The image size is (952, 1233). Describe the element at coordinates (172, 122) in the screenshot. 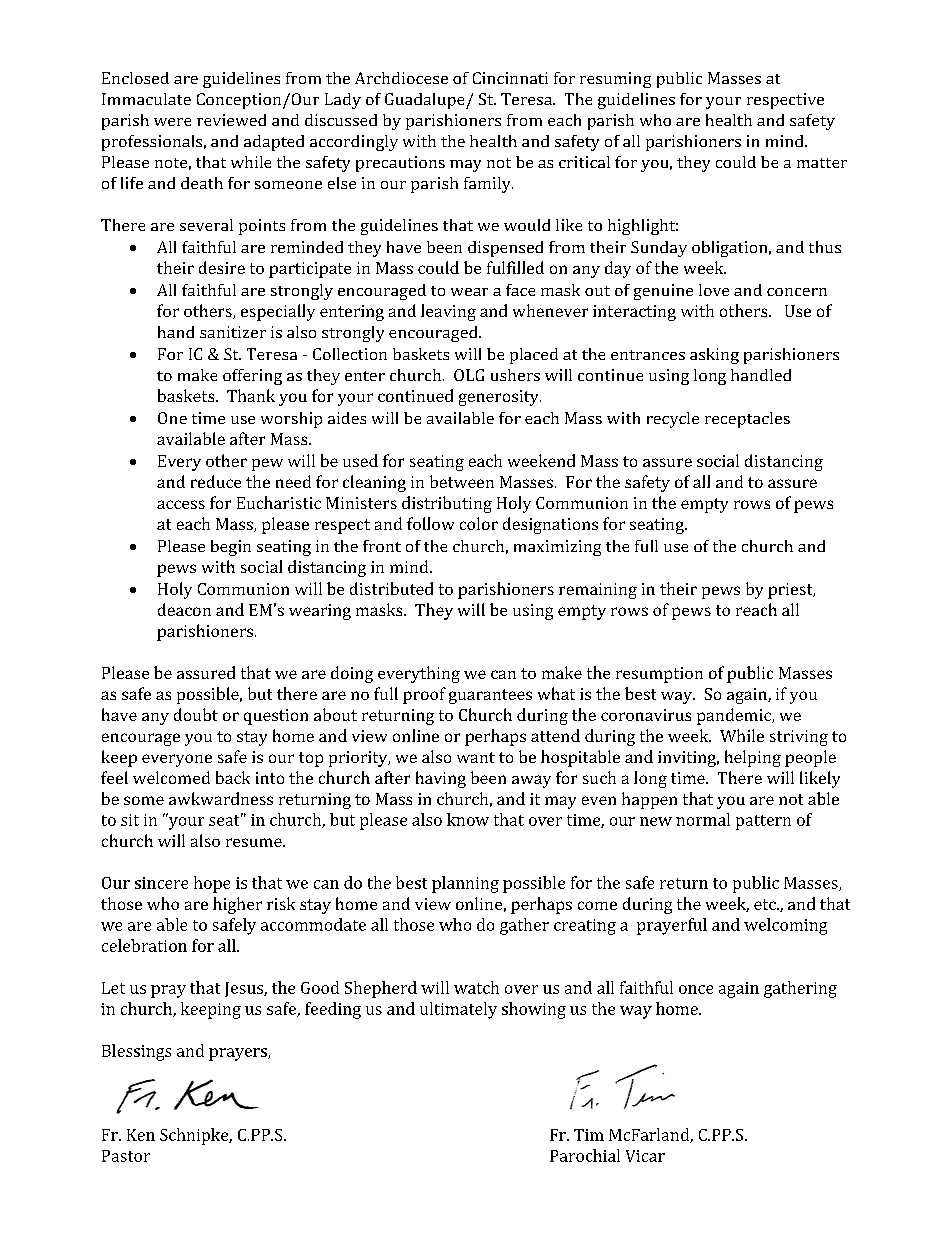

I see `were` at that location.
